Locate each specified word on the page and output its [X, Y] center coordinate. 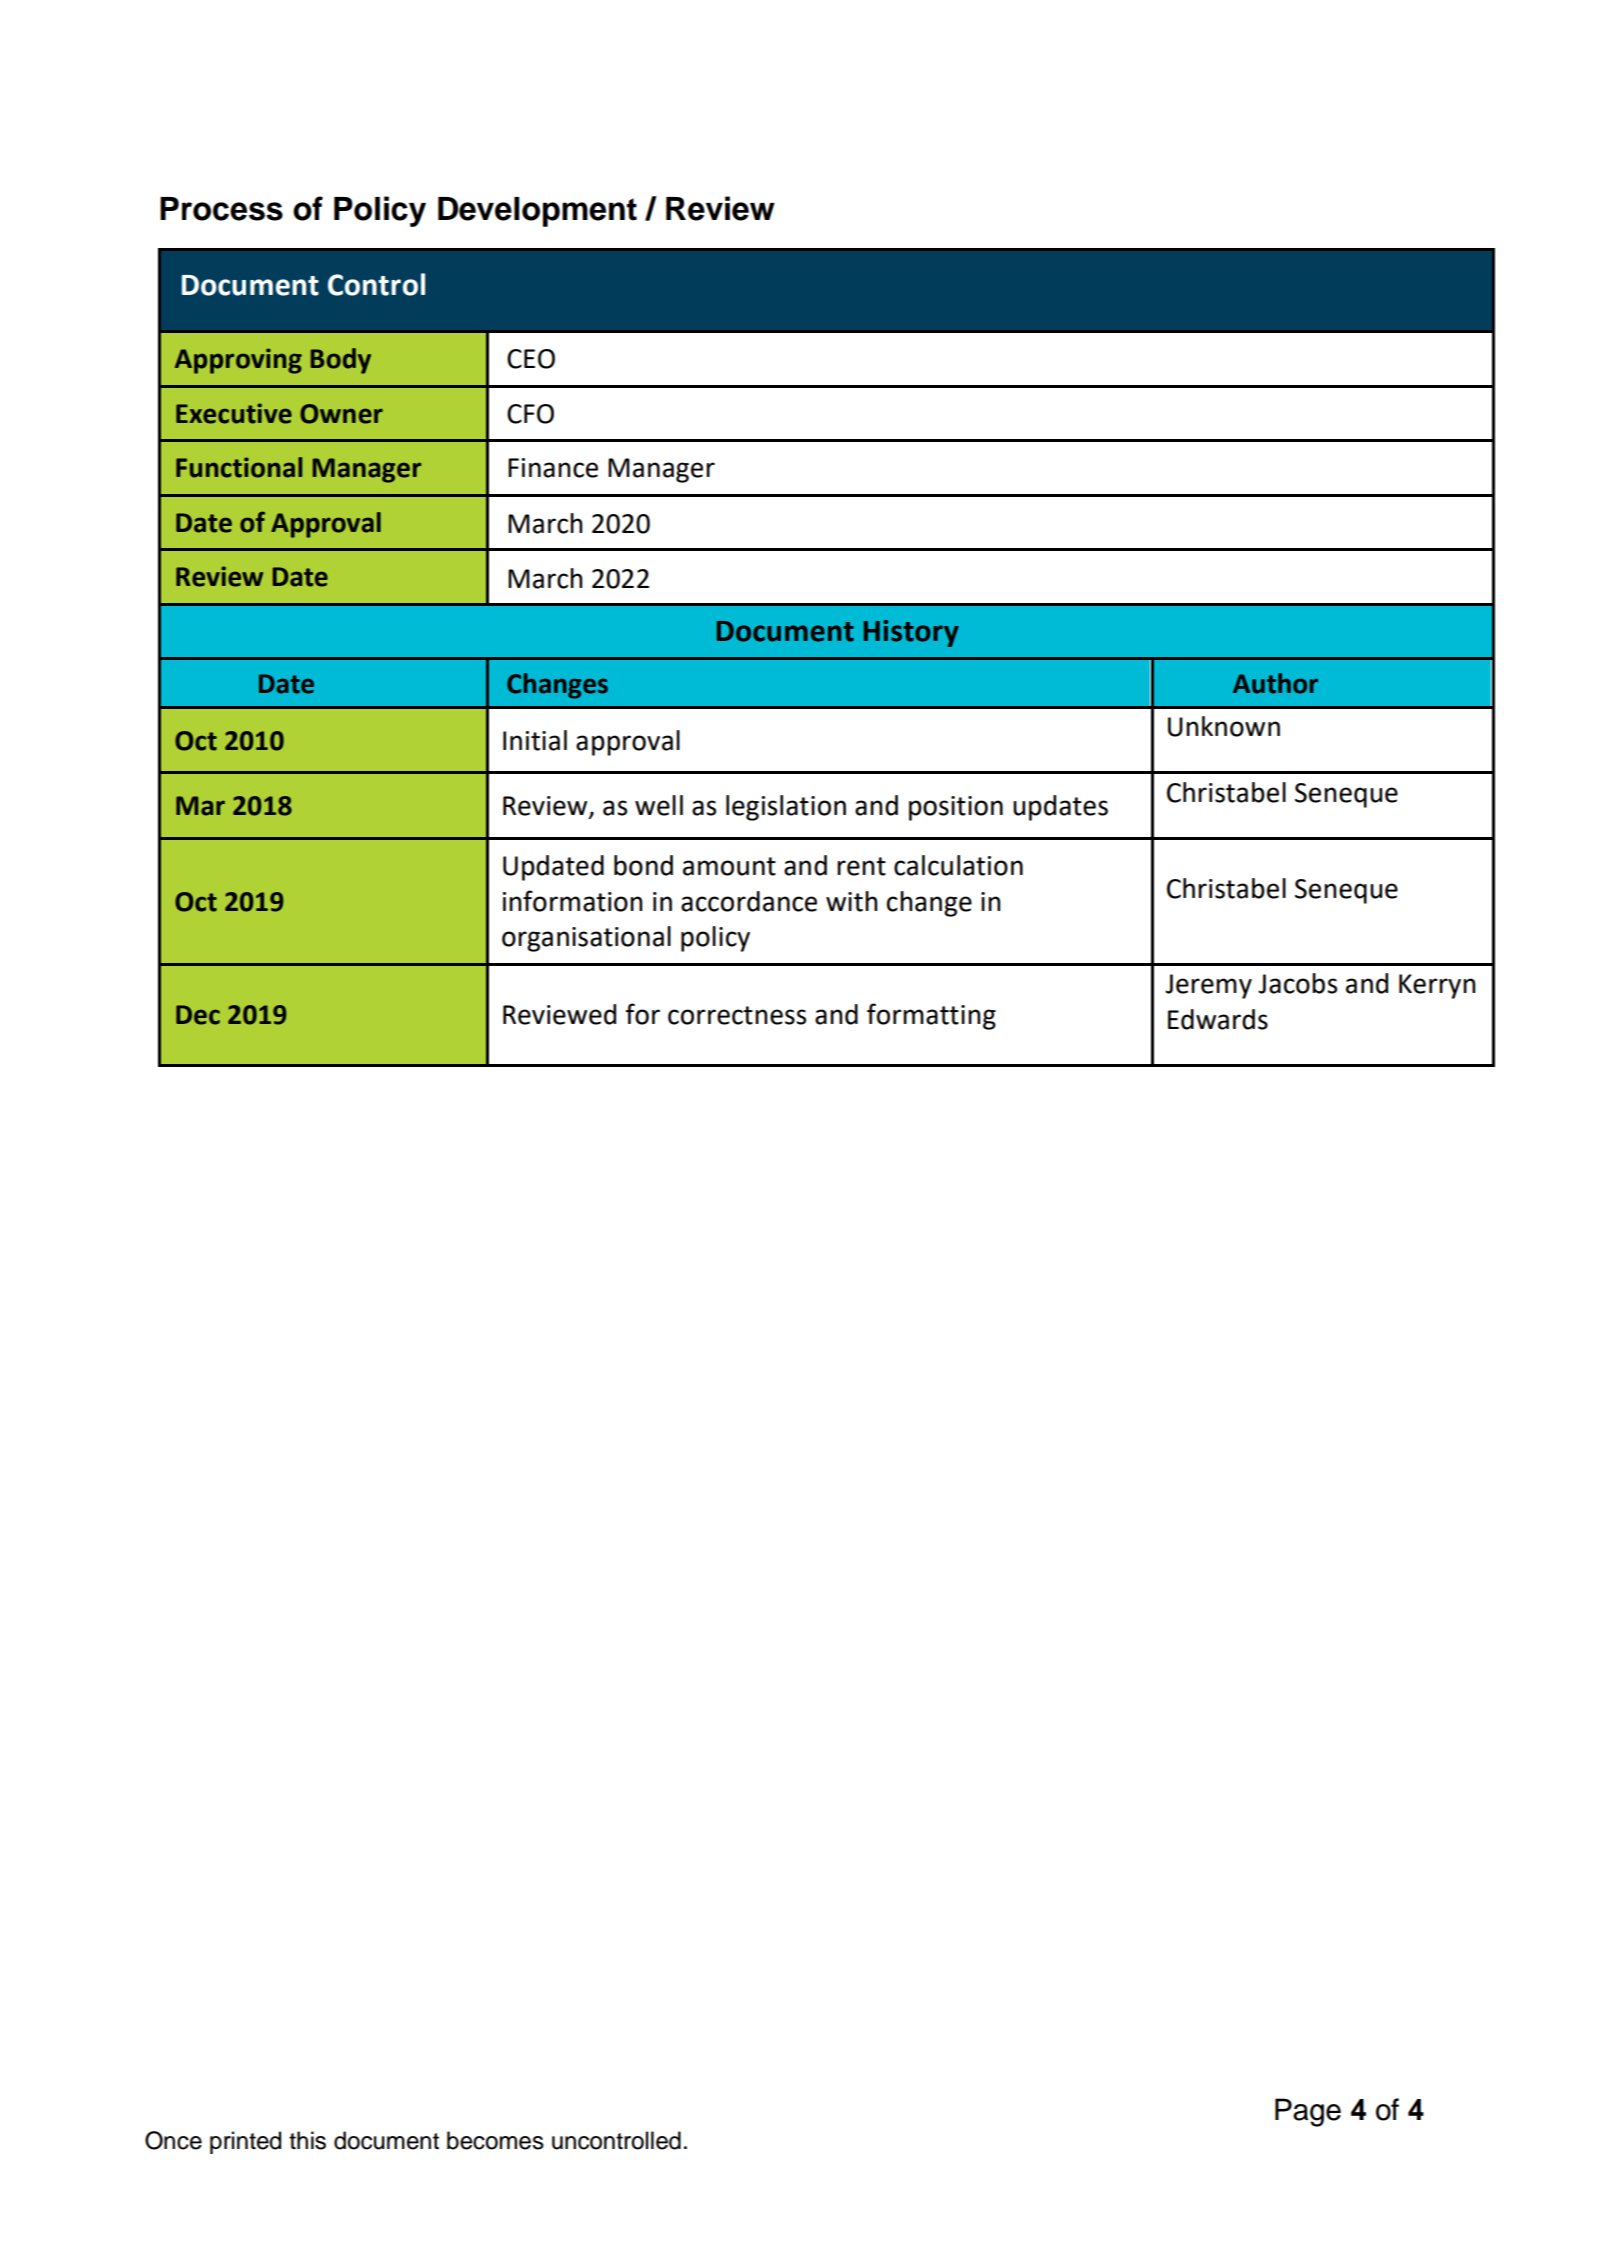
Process [221, 209]
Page [1308, 2112]
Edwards [1218, 1019]
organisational [586, 939]
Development [537, 212]
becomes [495, 2140]
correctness [737, 1015]
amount [729, 866]
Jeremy [1208, 986]
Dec [198, 1015]
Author [1275, 683]
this [307, 2140]
